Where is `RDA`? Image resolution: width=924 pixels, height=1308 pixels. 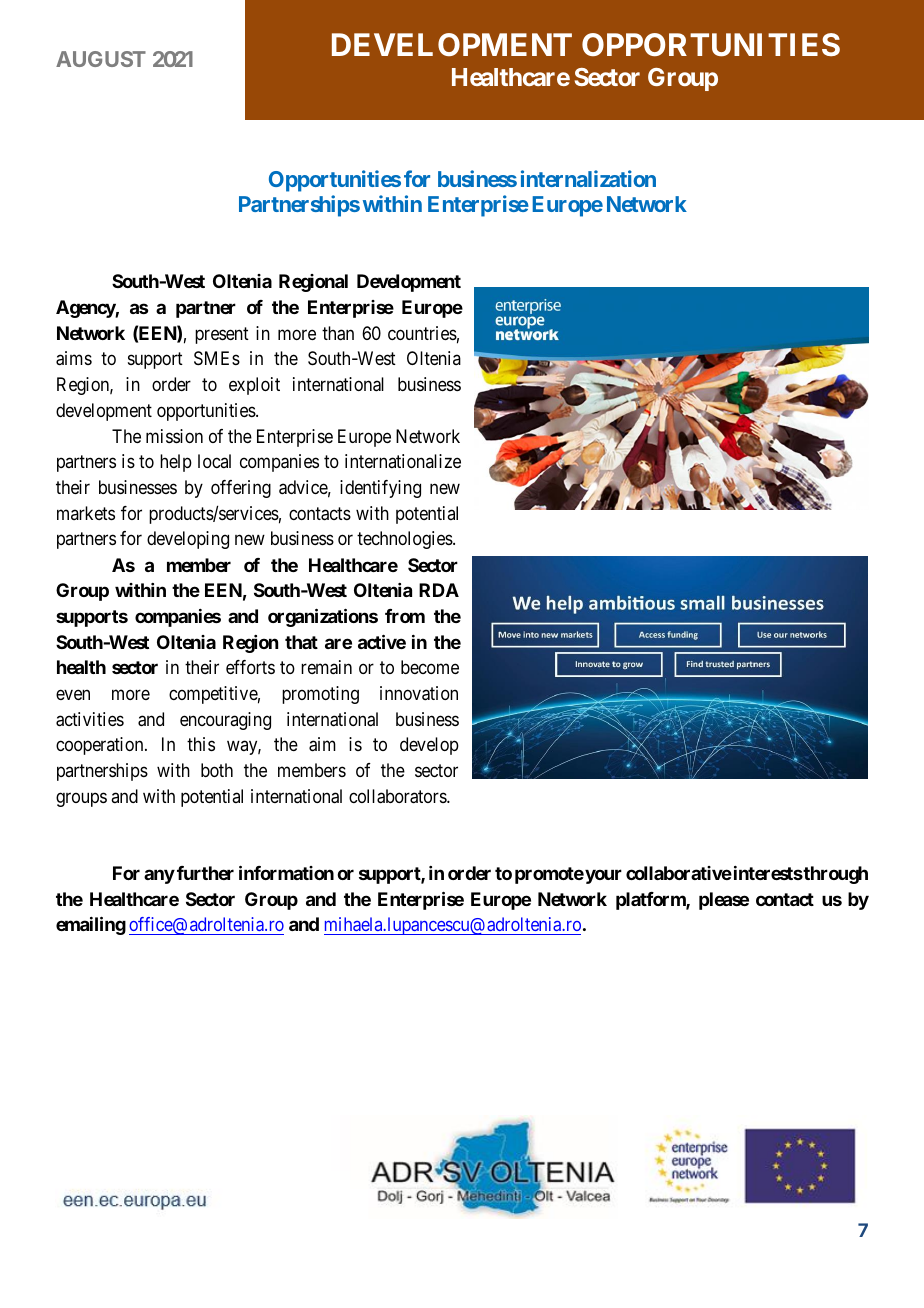
RDA is located at coordinates (439, 590).
